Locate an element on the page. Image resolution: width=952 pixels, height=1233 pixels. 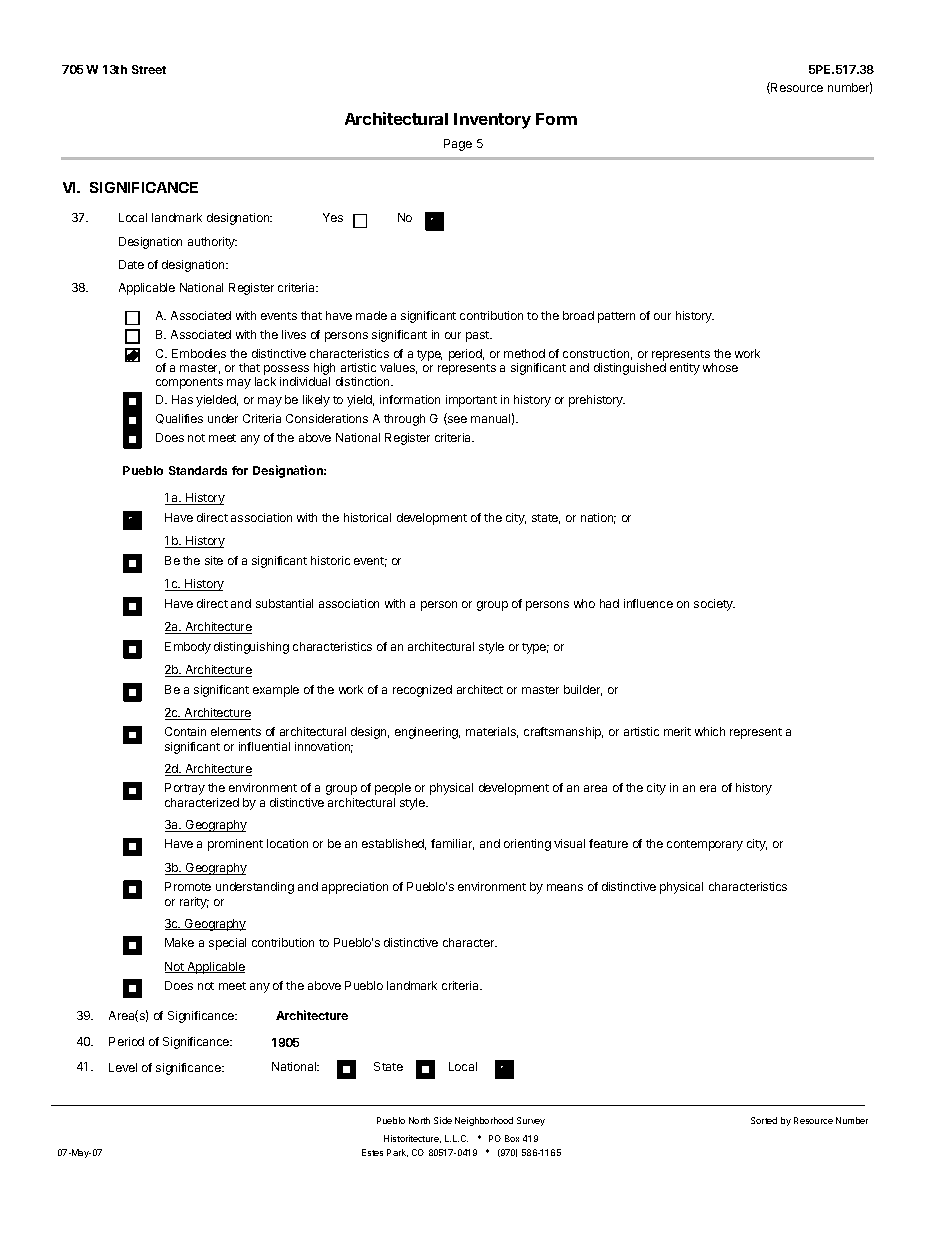
through is located at coordinates (404, 420).
